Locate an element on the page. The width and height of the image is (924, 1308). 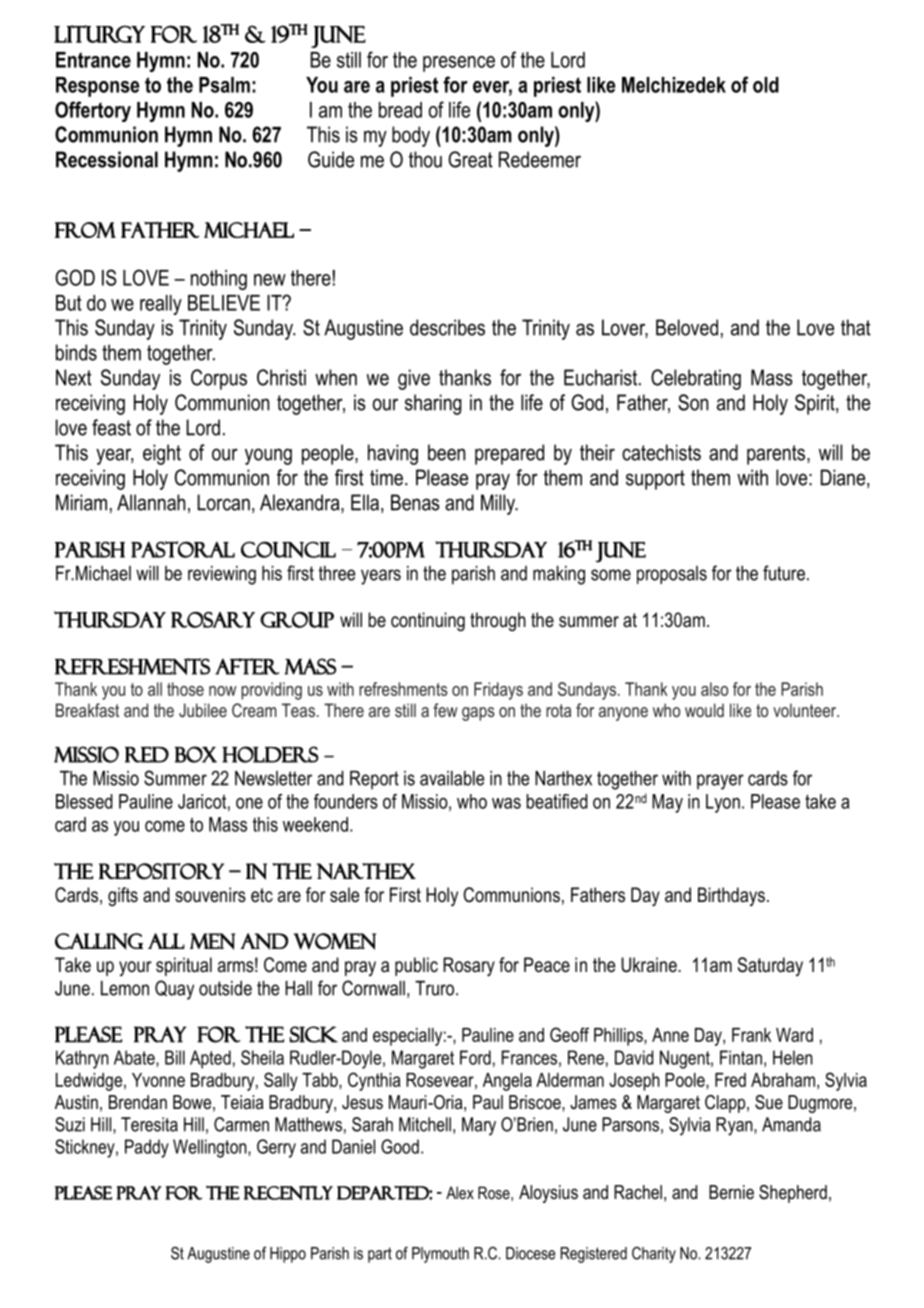
Paddy is located at coordinates (147, 1148).
